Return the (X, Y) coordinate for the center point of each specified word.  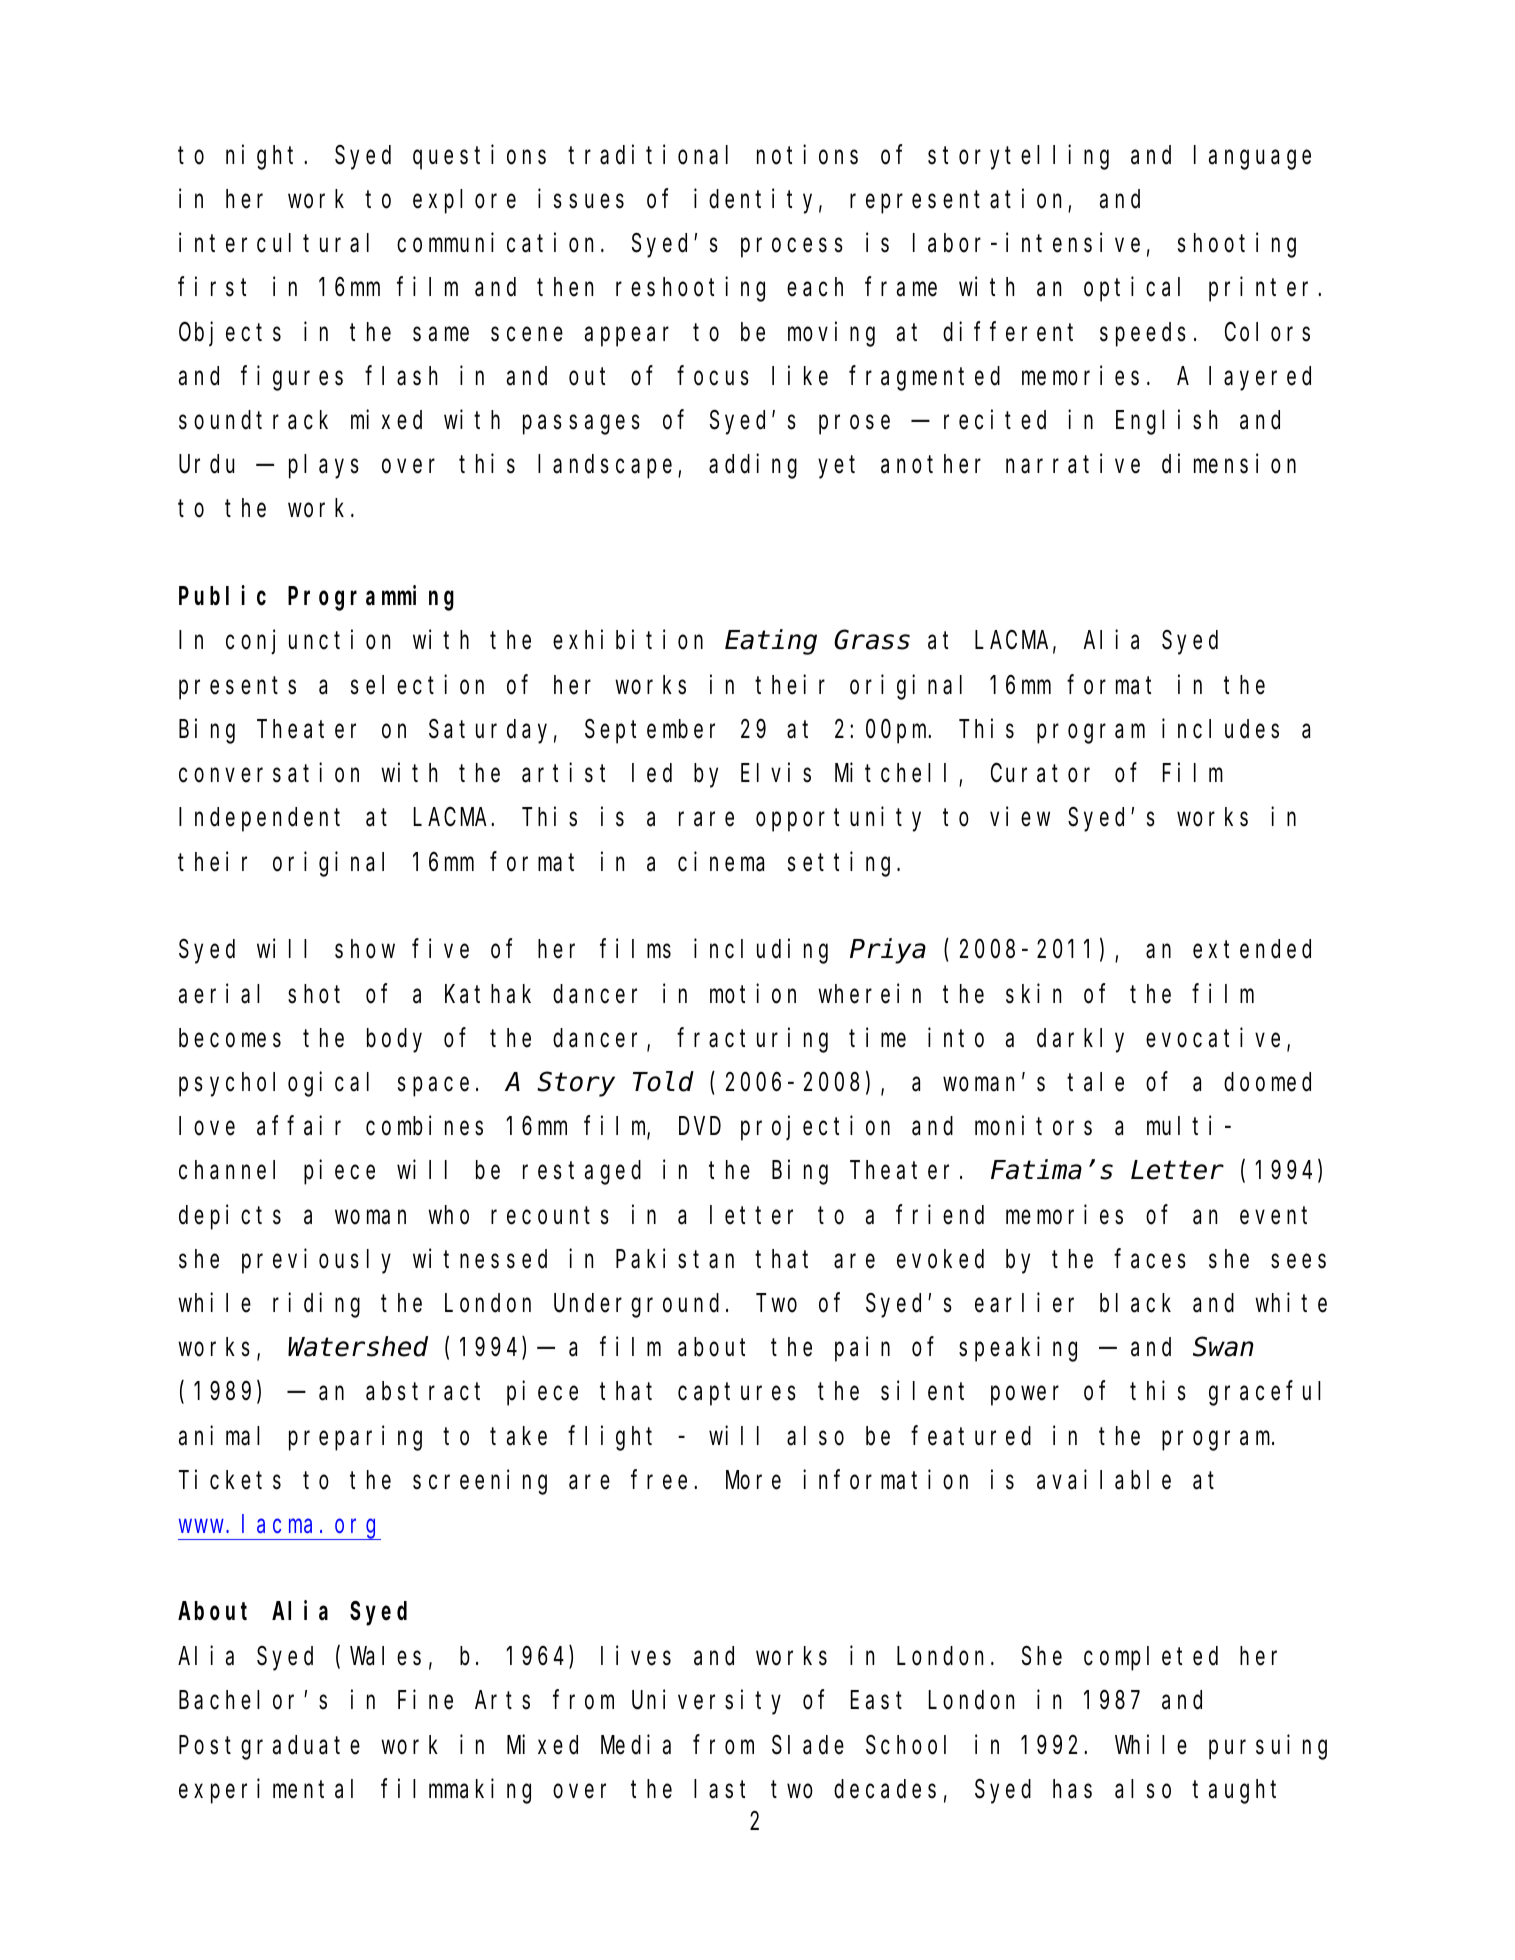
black (1135, 1303)
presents (237, 688)
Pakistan (675, 1259)
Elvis (776, 773)
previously (316, 1261)
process (792, 248)
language (1252, 158)
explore (464, 202)
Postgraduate (269, 1747)
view (1020, 817)
